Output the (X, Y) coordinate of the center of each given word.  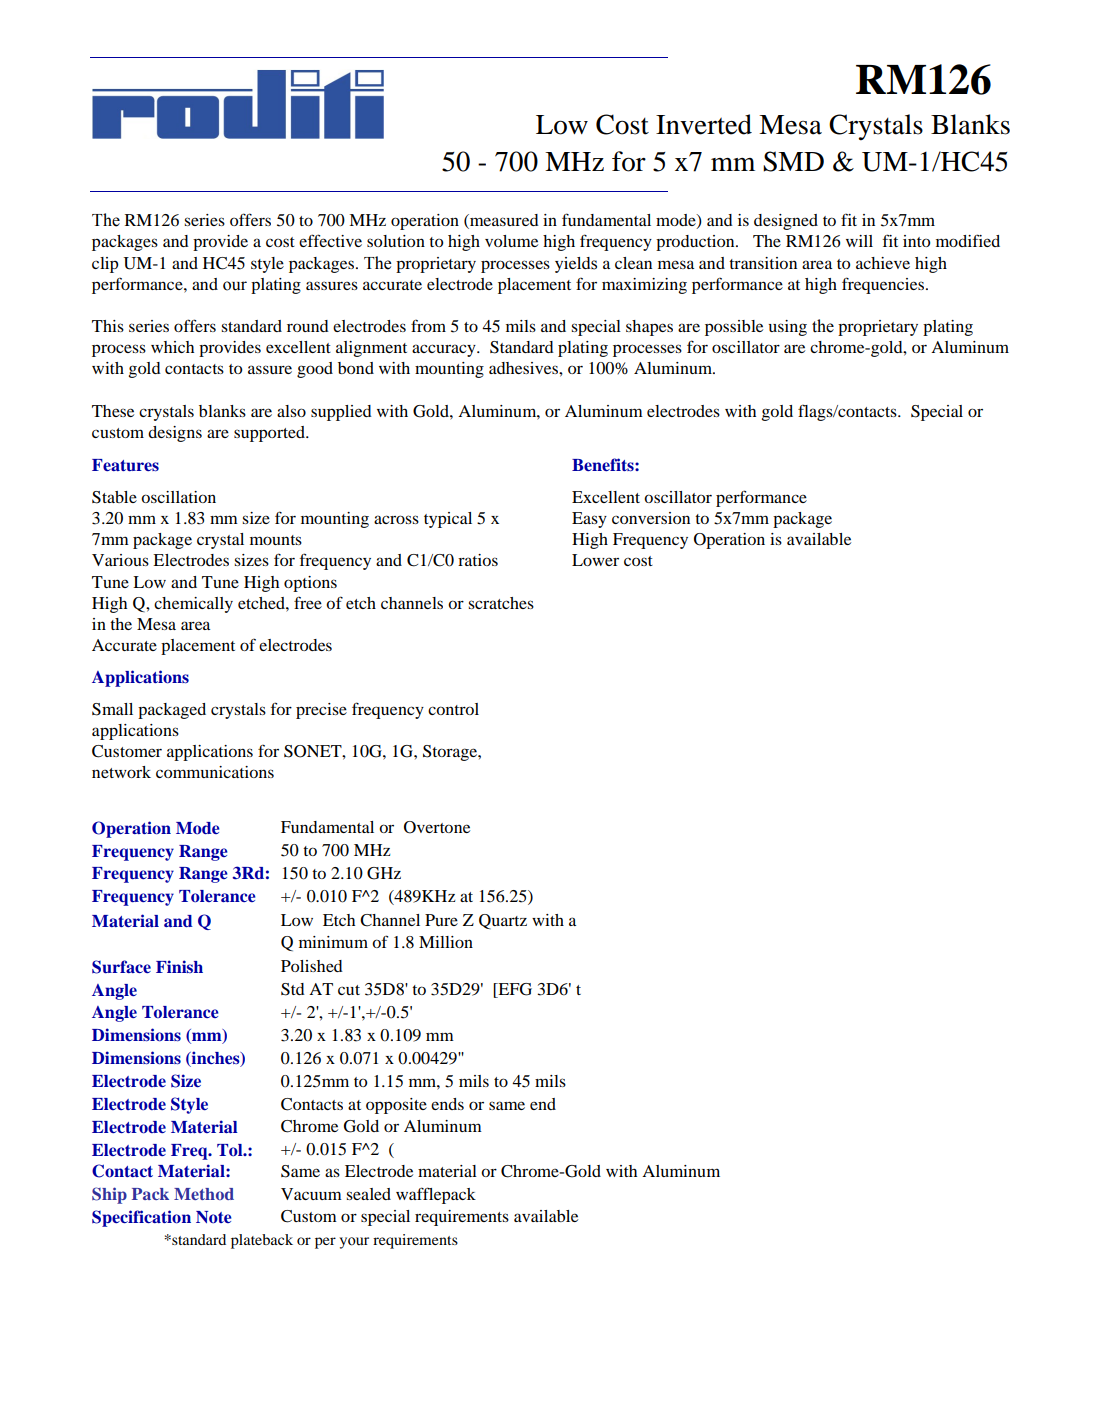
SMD (793, 161)
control (453, 709)
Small (112, 709)
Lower (595, 560)
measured (503, 221)
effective (330, 240)
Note (214, 1217)
